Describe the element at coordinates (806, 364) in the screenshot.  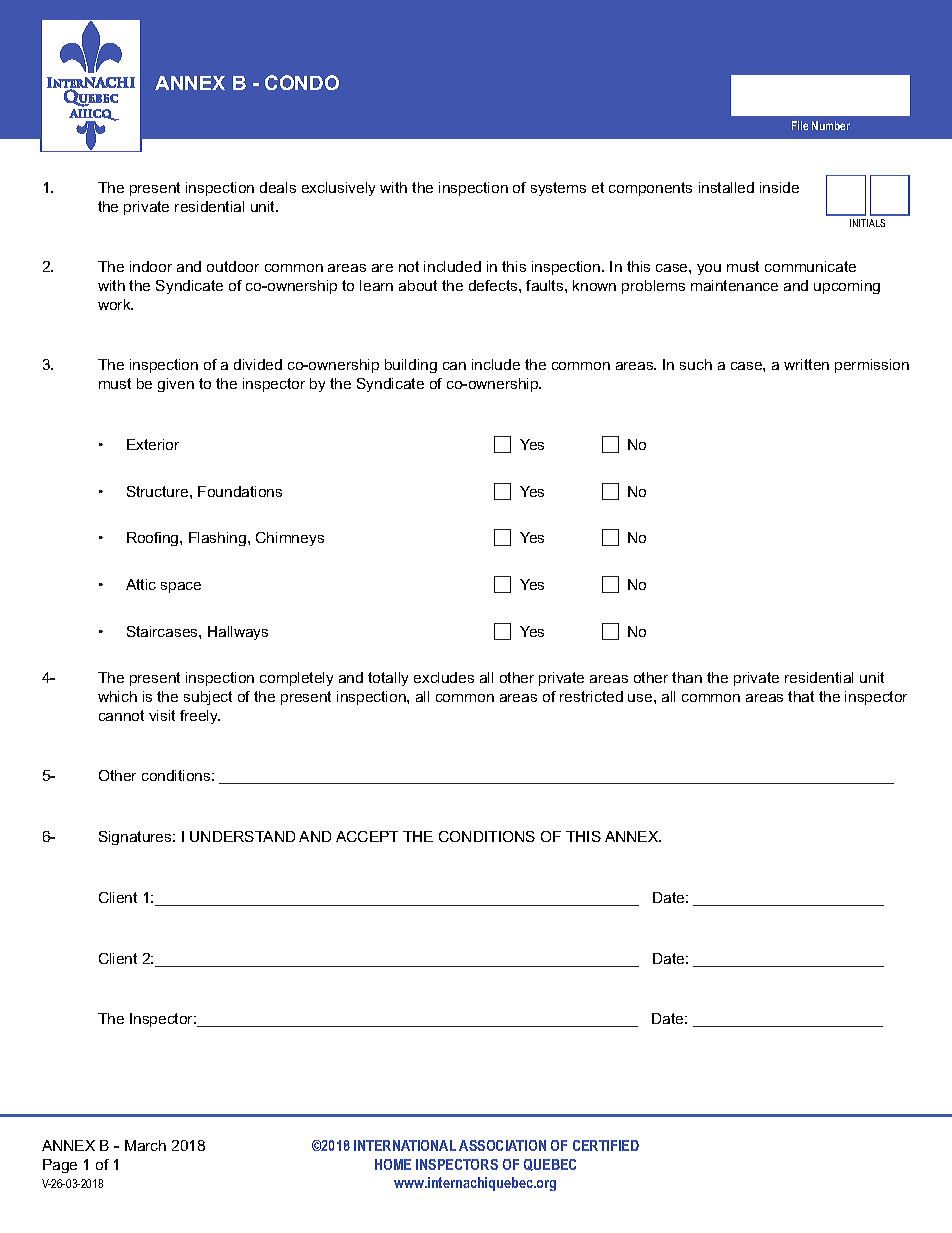
I see `written` at that location.
